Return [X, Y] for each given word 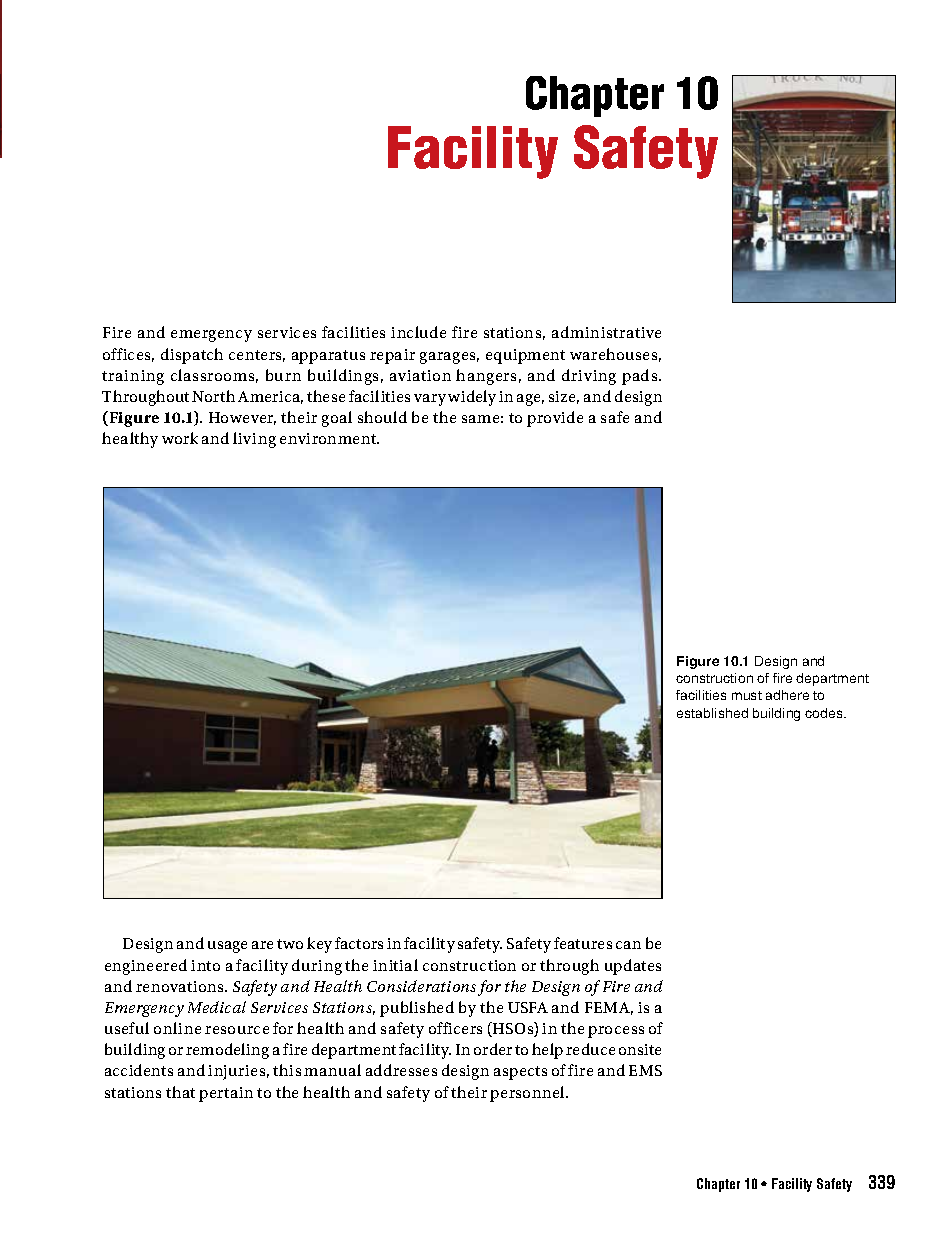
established [712, 713]
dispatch [192, 356]
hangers [486, 377]
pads [641, 377]
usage [227, 947]
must [747, 695]
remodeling [227, 1051]
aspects [520, 1073]
